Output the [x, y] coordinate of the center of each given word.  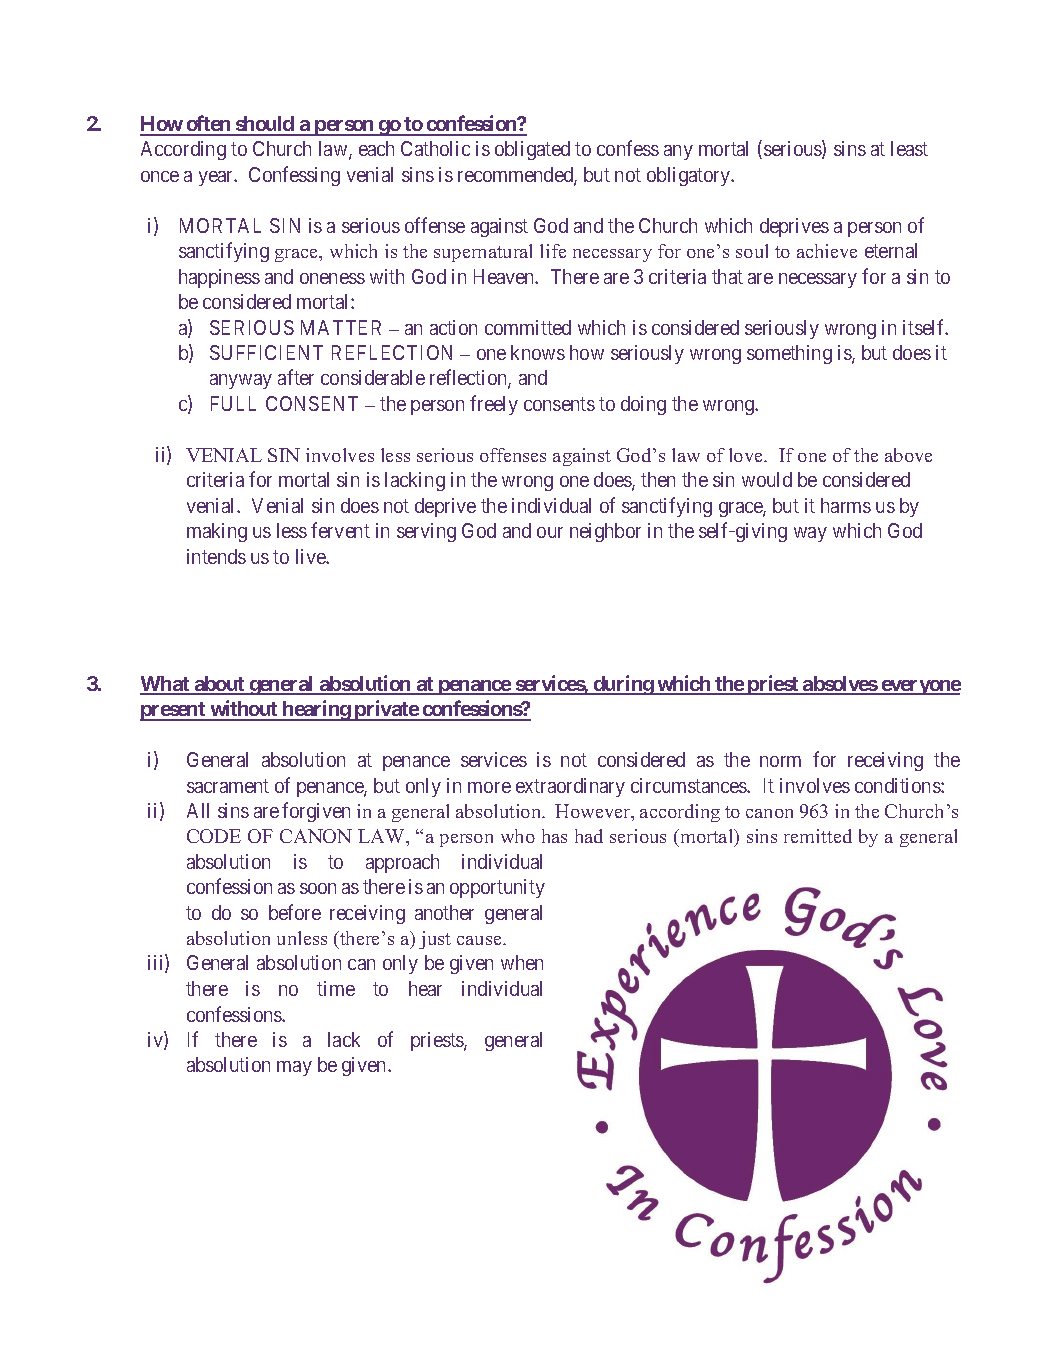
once [160, 176]
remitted [818, 836]
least [909, 148]
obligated [532, 150]
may [294, 1068]
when [522, 962]
